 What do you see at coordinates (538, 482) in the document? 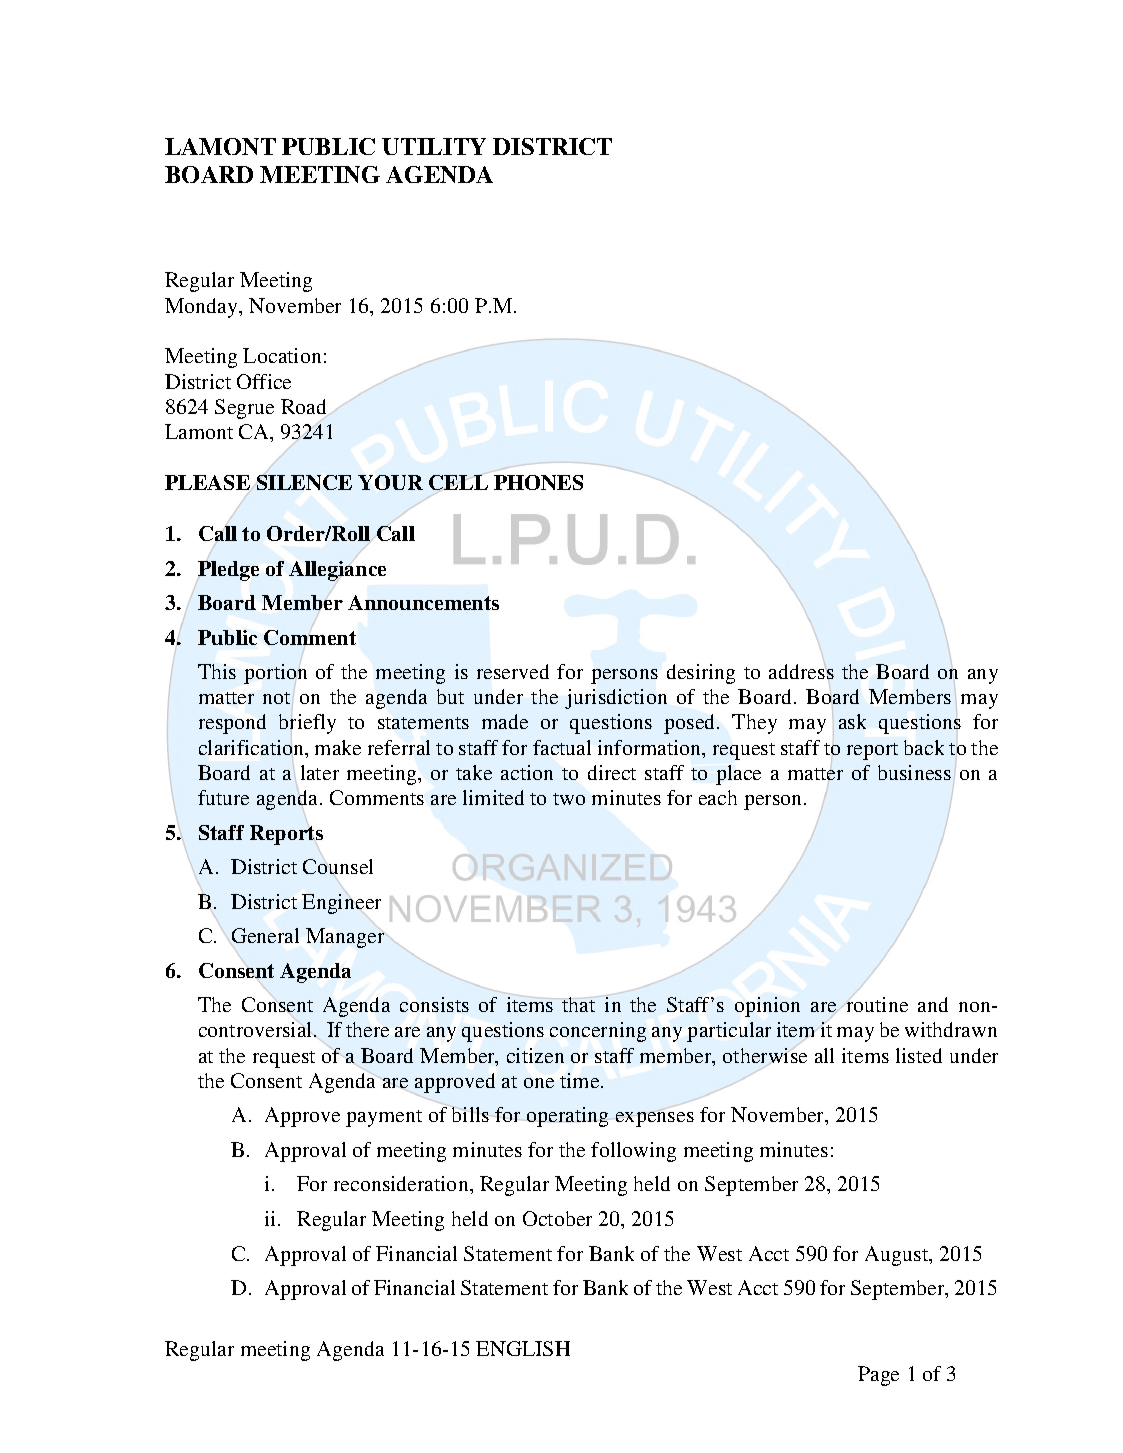
I see `PHONES` at bounding box center [538, 482].
